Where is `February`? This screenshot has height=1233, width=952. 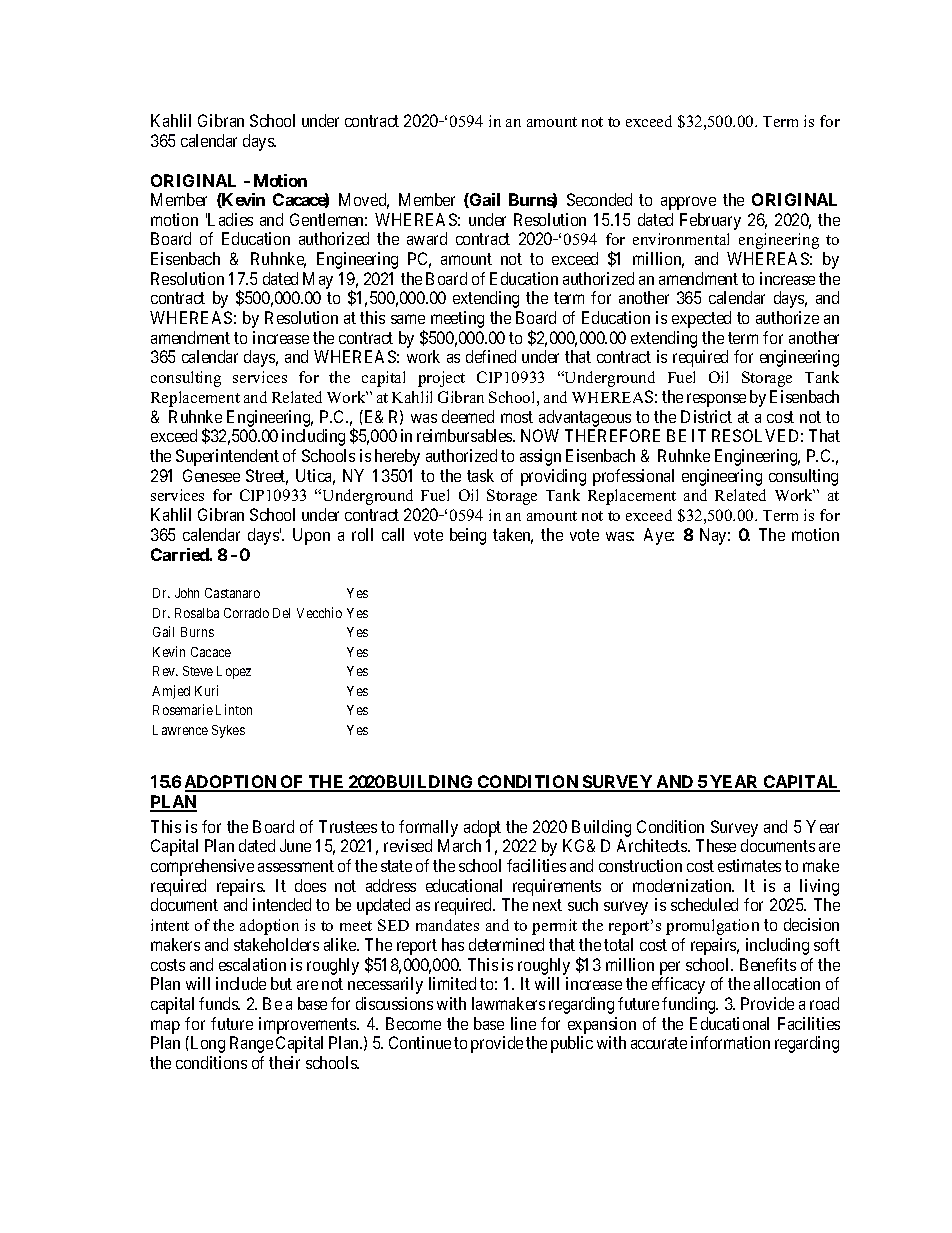
February is located at coordinates (710, 221).
